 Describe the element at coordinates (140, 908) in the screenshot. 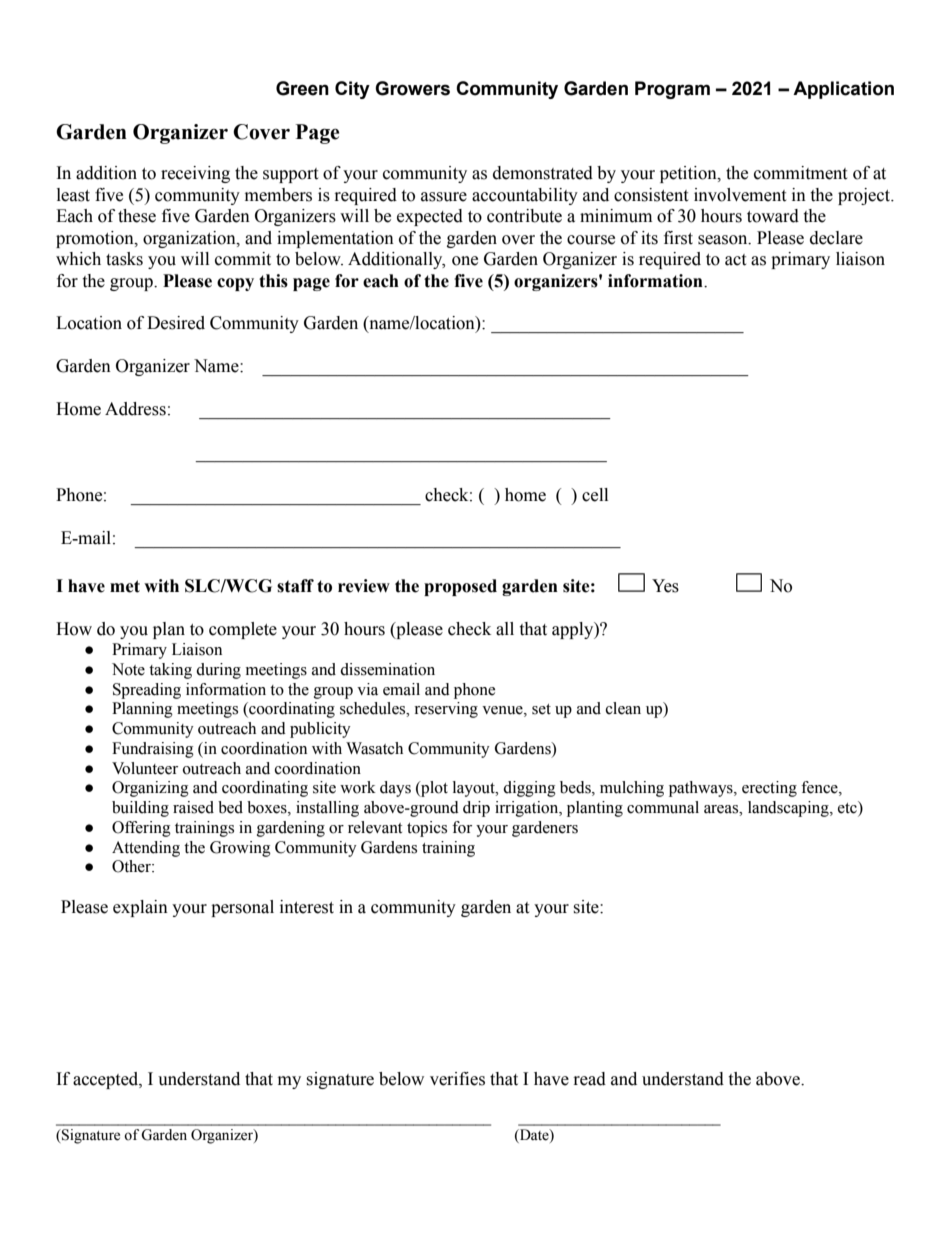

I see `explain` at that location.
